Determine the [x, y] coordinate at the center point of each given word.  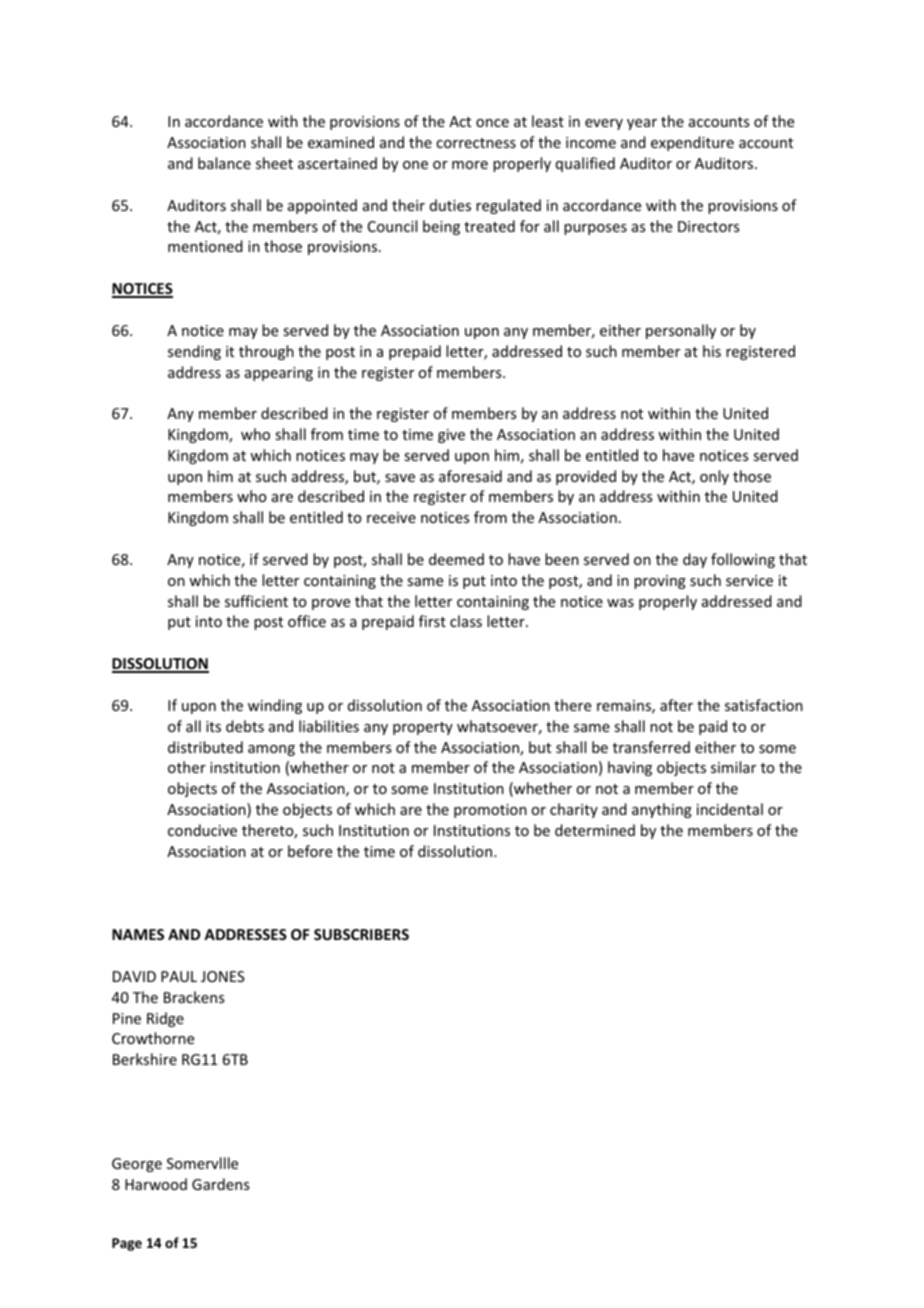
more [470, 165]
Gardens [220, 1184]
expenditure [692, 143]
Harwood [156, 1184]
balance [224, 163]
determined [595, 830]
